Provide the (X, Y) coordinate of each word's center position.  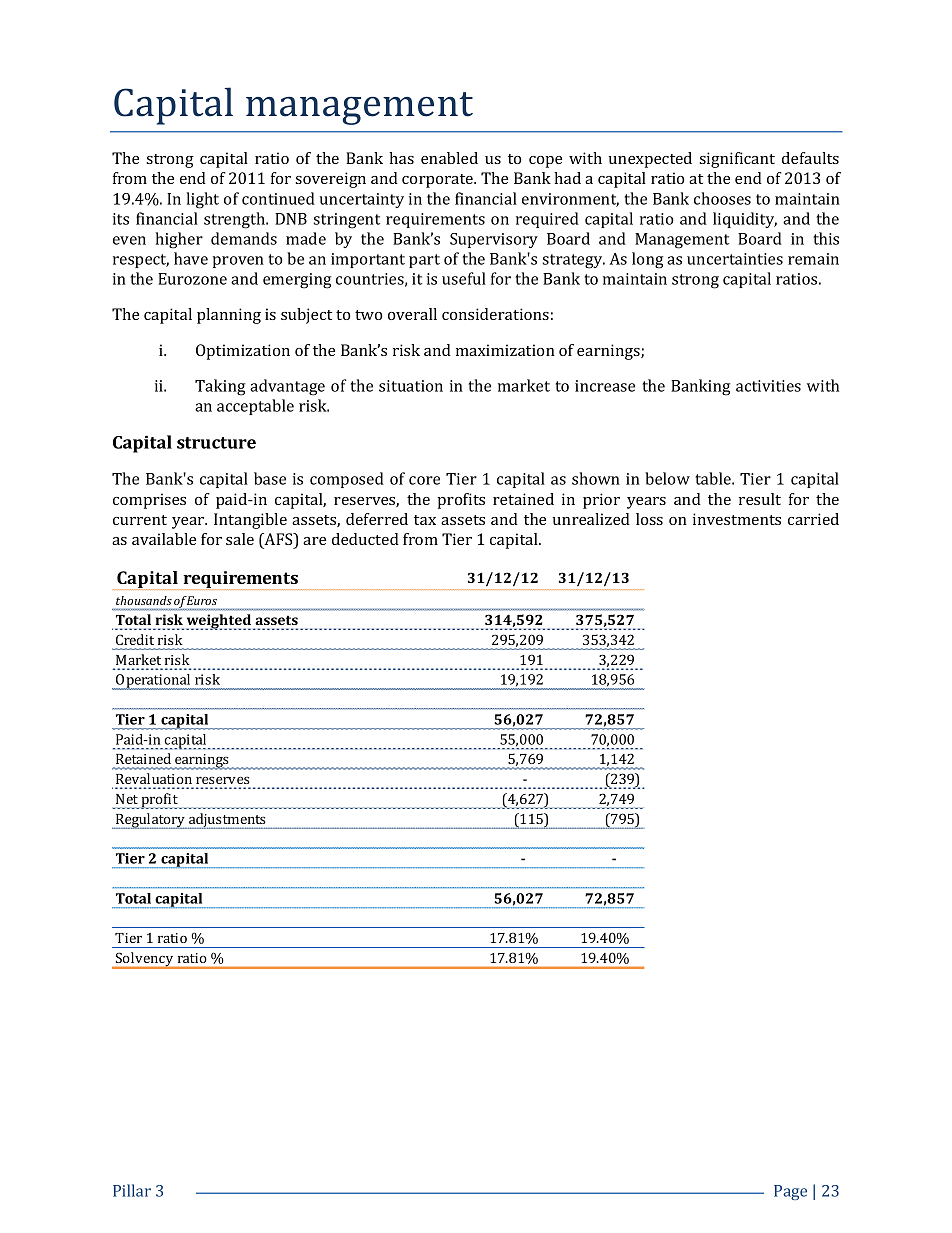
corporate (439, 181)
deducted (365, 539)
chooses (722, 198)
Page (790, 1192)
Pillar (132, 1190)
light (202, 200)
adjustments (227, 821)
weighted (220, 622)
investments (737, 519)
